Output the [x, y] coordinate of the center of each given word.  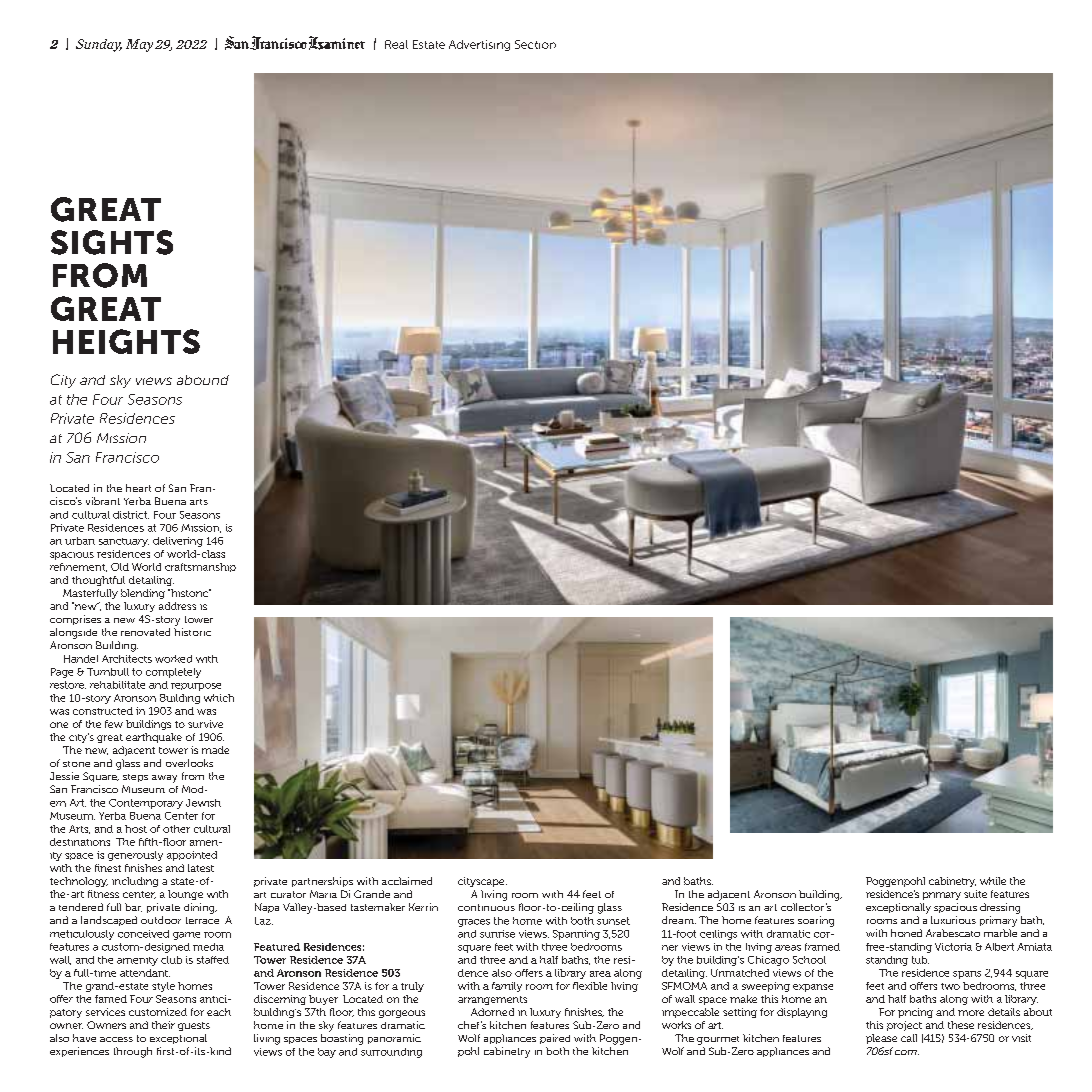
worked [173, 659]
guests [194, 1026]
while [993, 881]
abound [203, 380]
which [219, 698]
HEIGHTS [126, 341]
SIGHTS [112, 242]
